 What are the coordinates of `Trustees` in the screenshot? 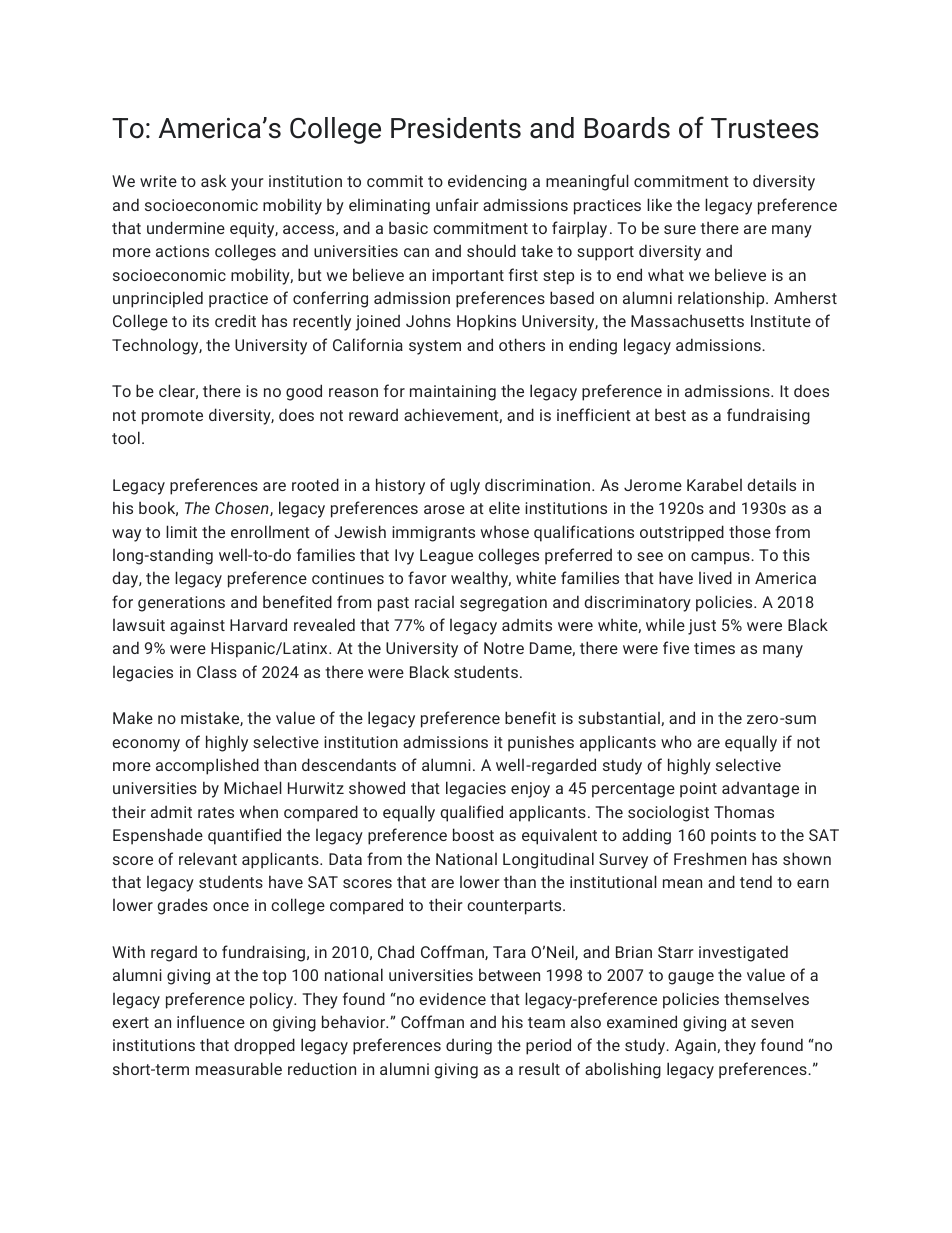 It's located at (765, 128).
